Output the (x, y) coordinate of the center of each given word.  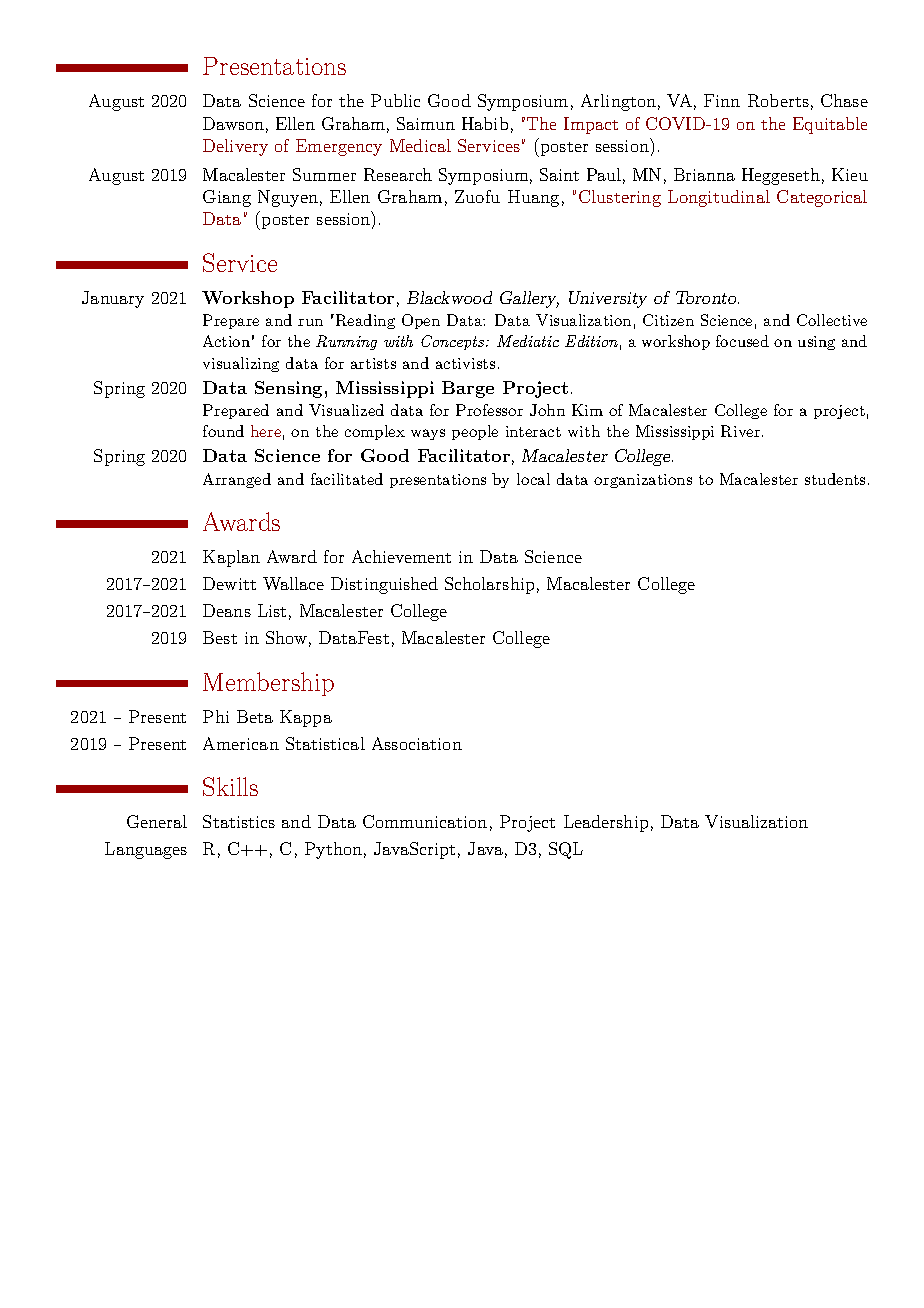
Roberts (778, 100)
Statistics (239, 821)
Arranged (237, 480)
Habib (485, 123)
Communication (425, 821)
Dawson (233, 123)
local (533, 479)
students (835, 479)
